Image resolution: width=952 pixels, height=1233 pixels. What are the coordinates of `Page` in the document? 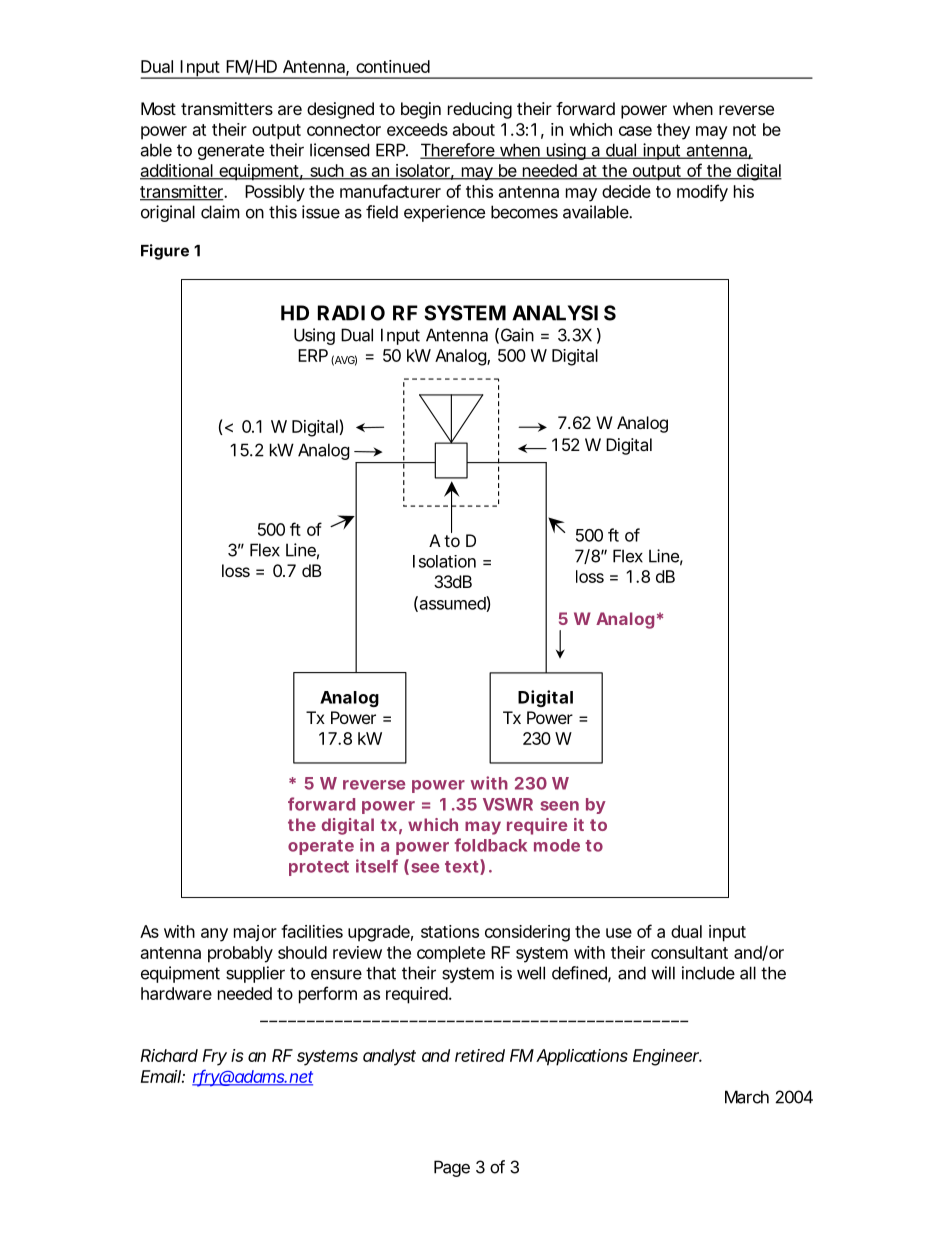 It's located at (452, 1168).
